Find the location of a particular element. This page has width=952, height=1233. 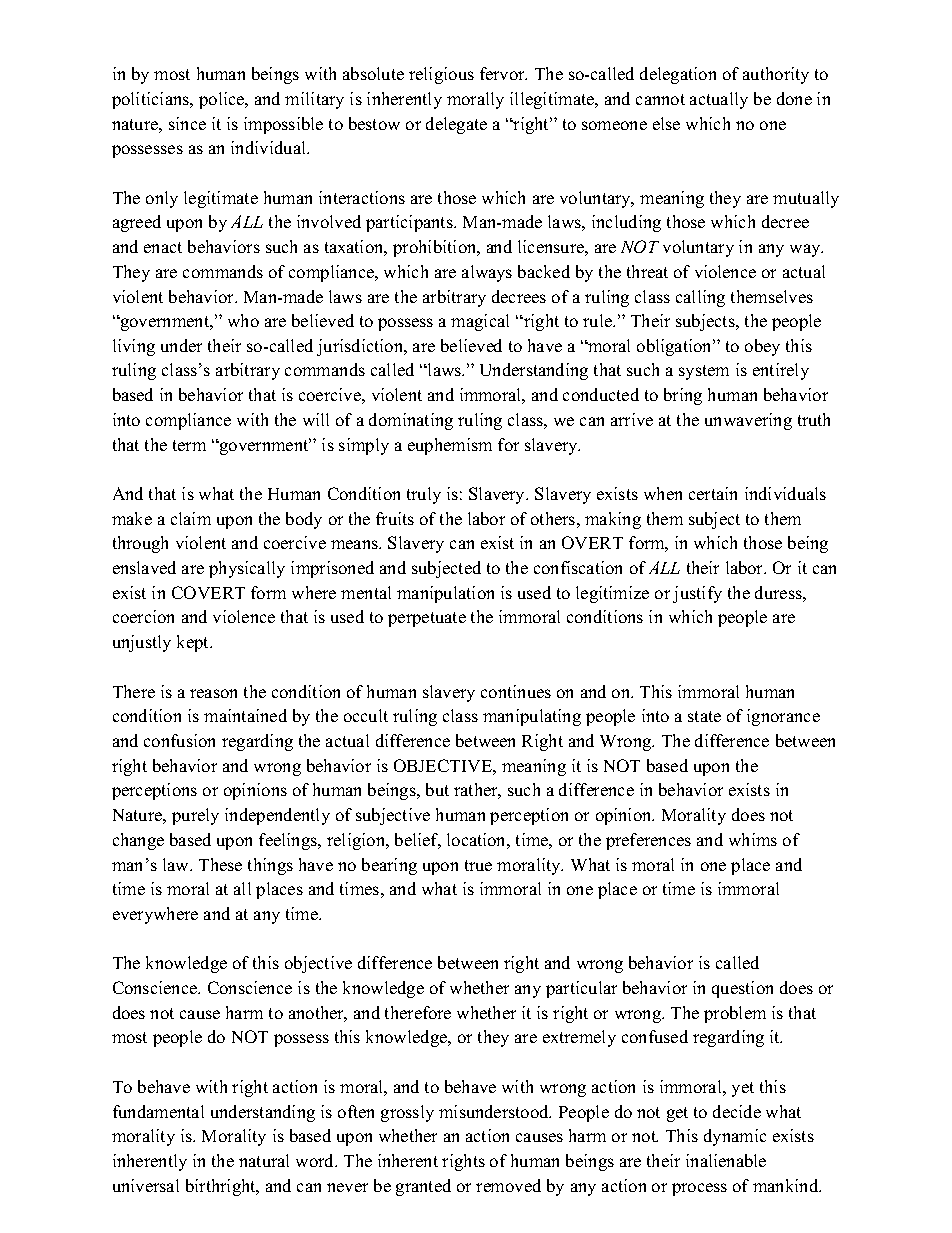

justify is located at coordinates (697, 594).
